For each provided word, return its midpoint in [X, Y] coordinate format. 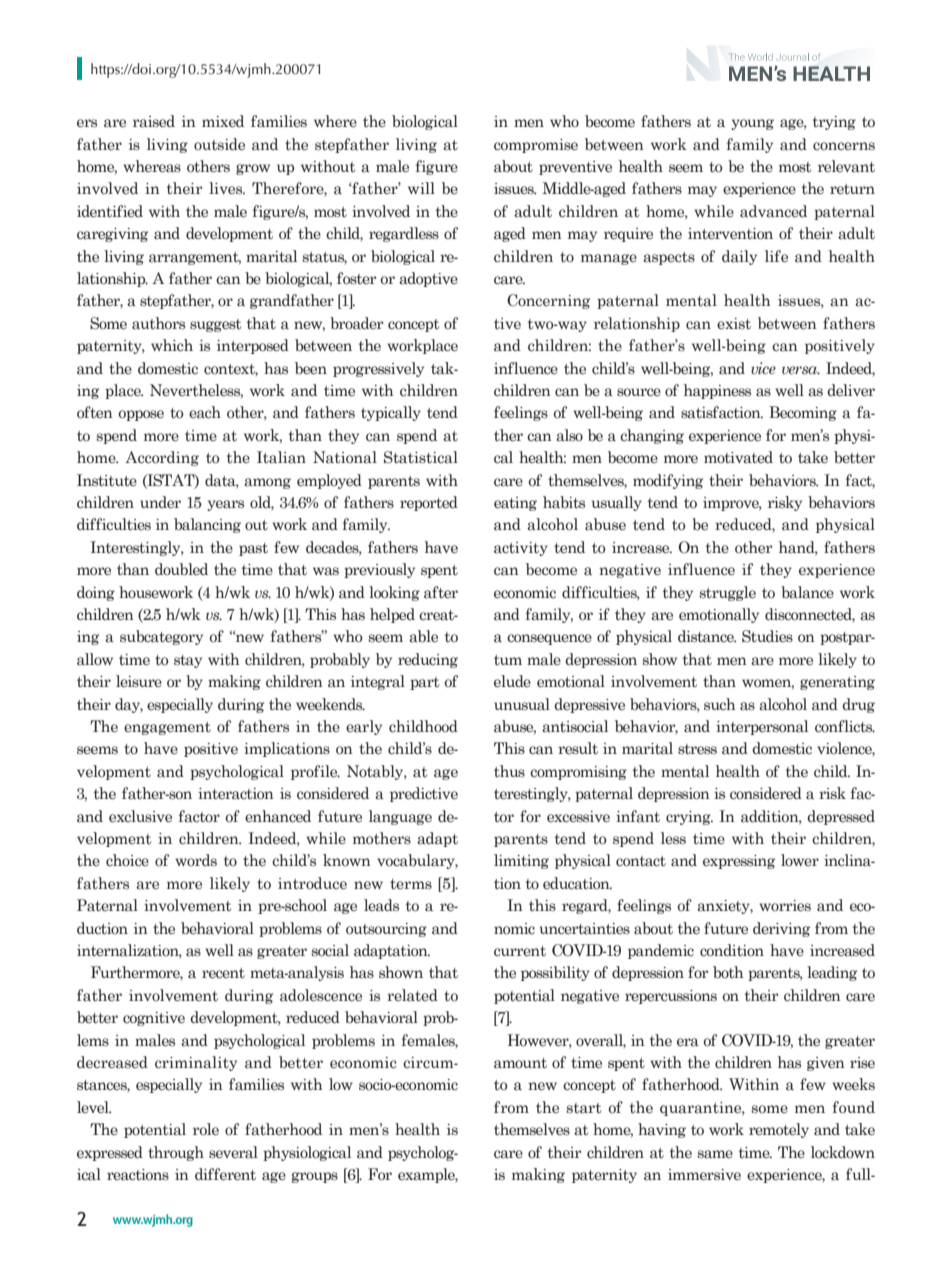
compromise [536, 146]
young [752, 124]
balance [807, 592]
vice [763, 368]
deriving [781, 929]
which [172, 345]
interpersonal [762, 727]
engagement [167, 728]
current [520, 951]
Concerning [548, 301]
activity [521, 549]
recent [223, 973]
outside [219, 144]
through [176, 1153]
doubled [181, 569]
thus [509, 771]
